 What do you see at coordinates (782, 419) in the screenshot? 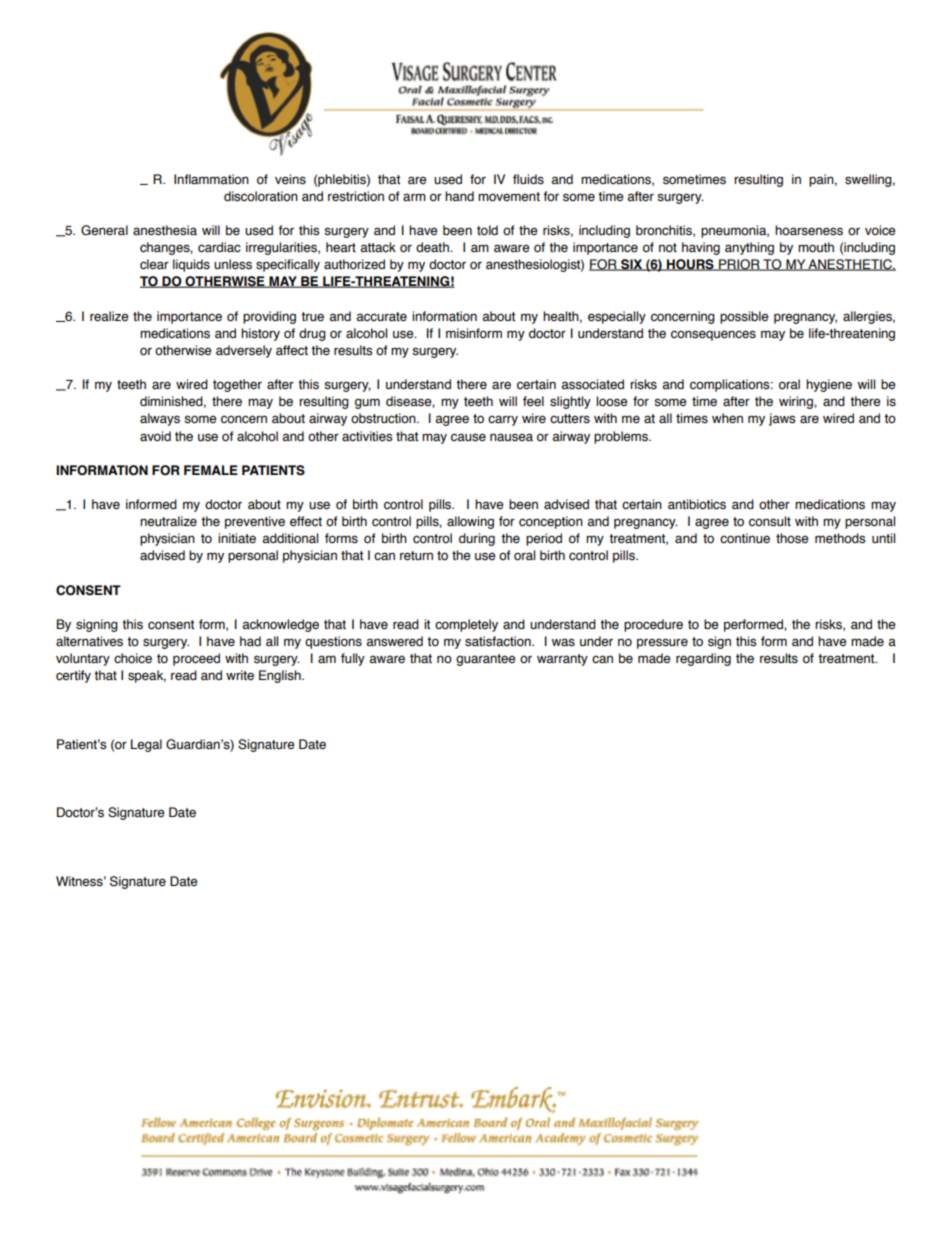
I see `jaws` at bounding box center [782, 419].
